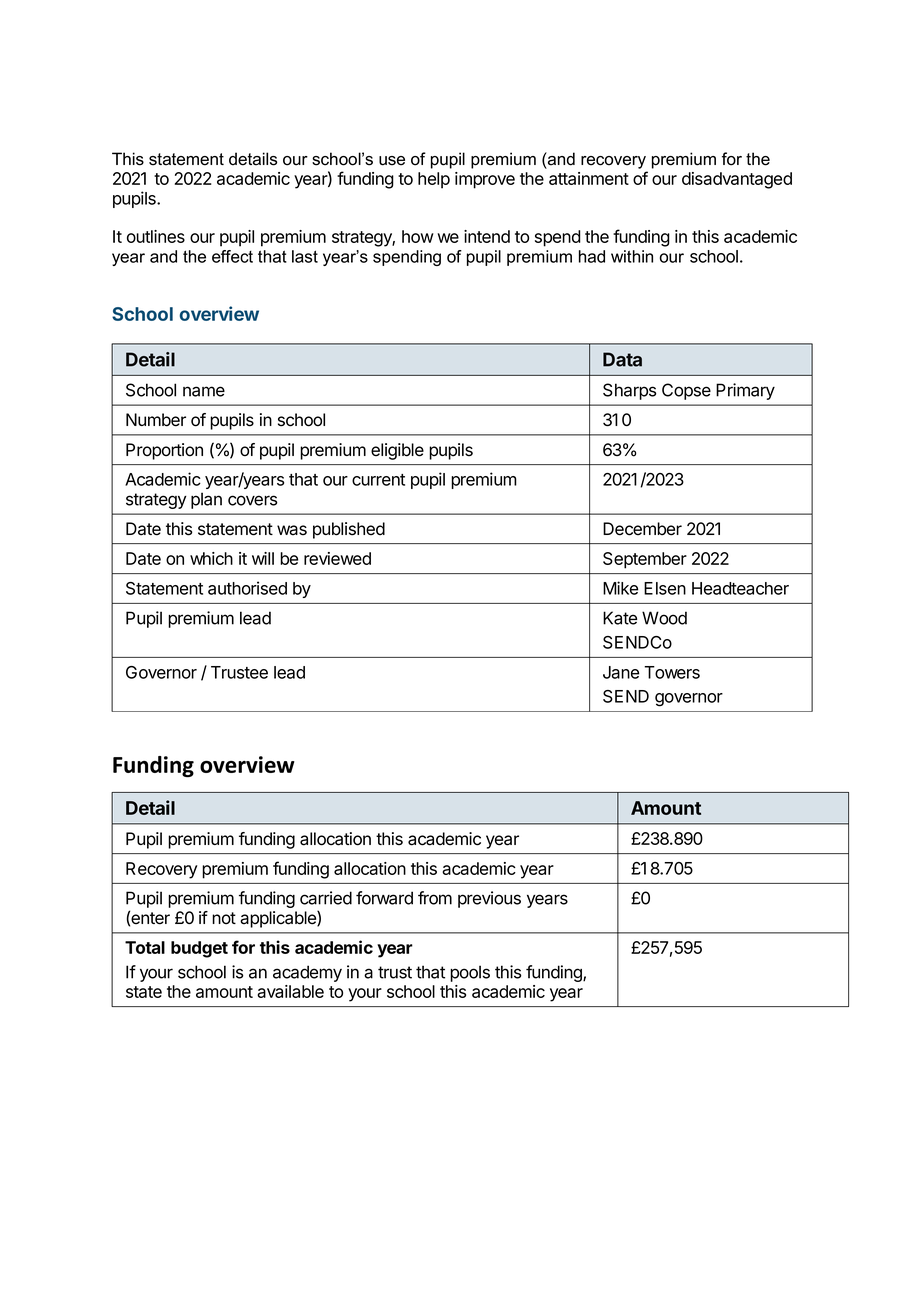 This document has width=924, height=1308. What do you see at coordinates (337, 558) in the document?
I see `reviewed` at bounding box center [337, 558].
